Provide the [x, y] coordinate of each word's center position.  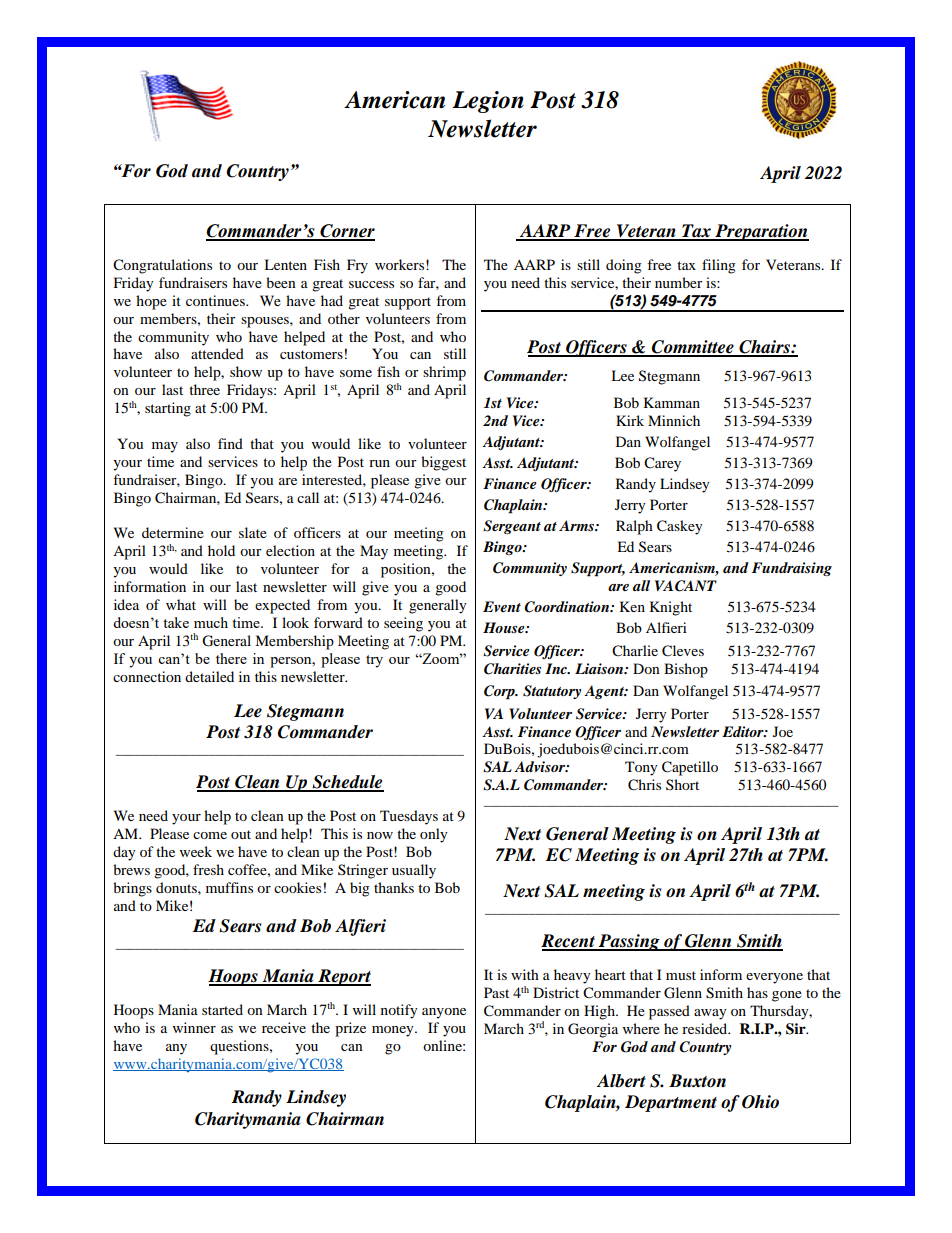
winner [194, 1027]
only [434, 835]
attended [217, 353]
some [356, 373]
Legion [488, 102]
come [210, 835]
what [181, 604]
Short [682, 784]
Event [502, 606]
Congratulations [162, 266]
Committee [693, 348]
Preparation [761, 232]
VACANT [686, 586]
